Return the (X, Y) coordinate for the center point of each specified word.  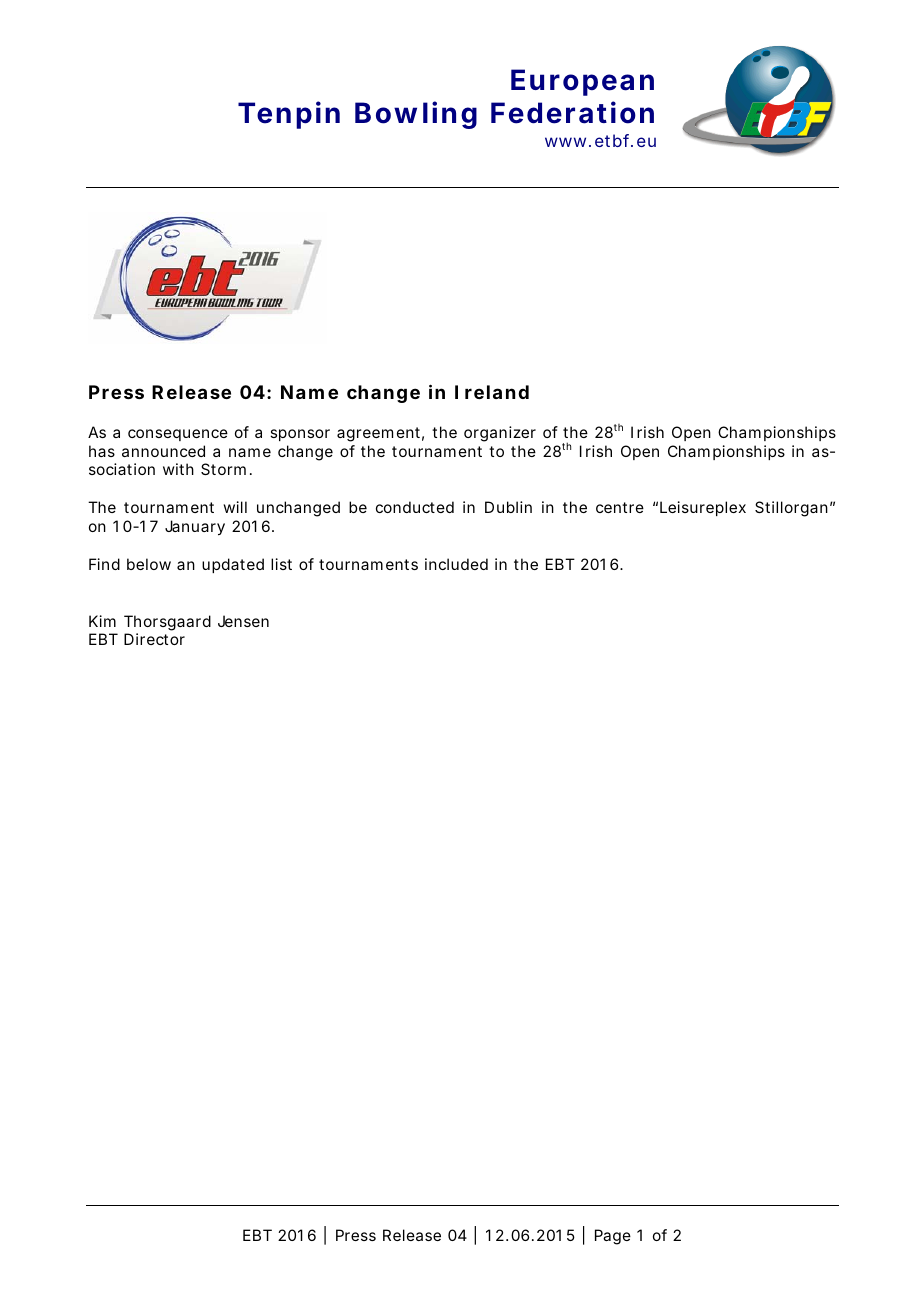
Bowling (416, 115)
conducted (415, 507)
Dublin (508, 507)
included (456, 564)
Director (154, 639)
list (281, 564)
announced (163, 451)
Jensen (243, 621)
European (582, 82)
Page (613, 1237)
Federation (572, 112)
